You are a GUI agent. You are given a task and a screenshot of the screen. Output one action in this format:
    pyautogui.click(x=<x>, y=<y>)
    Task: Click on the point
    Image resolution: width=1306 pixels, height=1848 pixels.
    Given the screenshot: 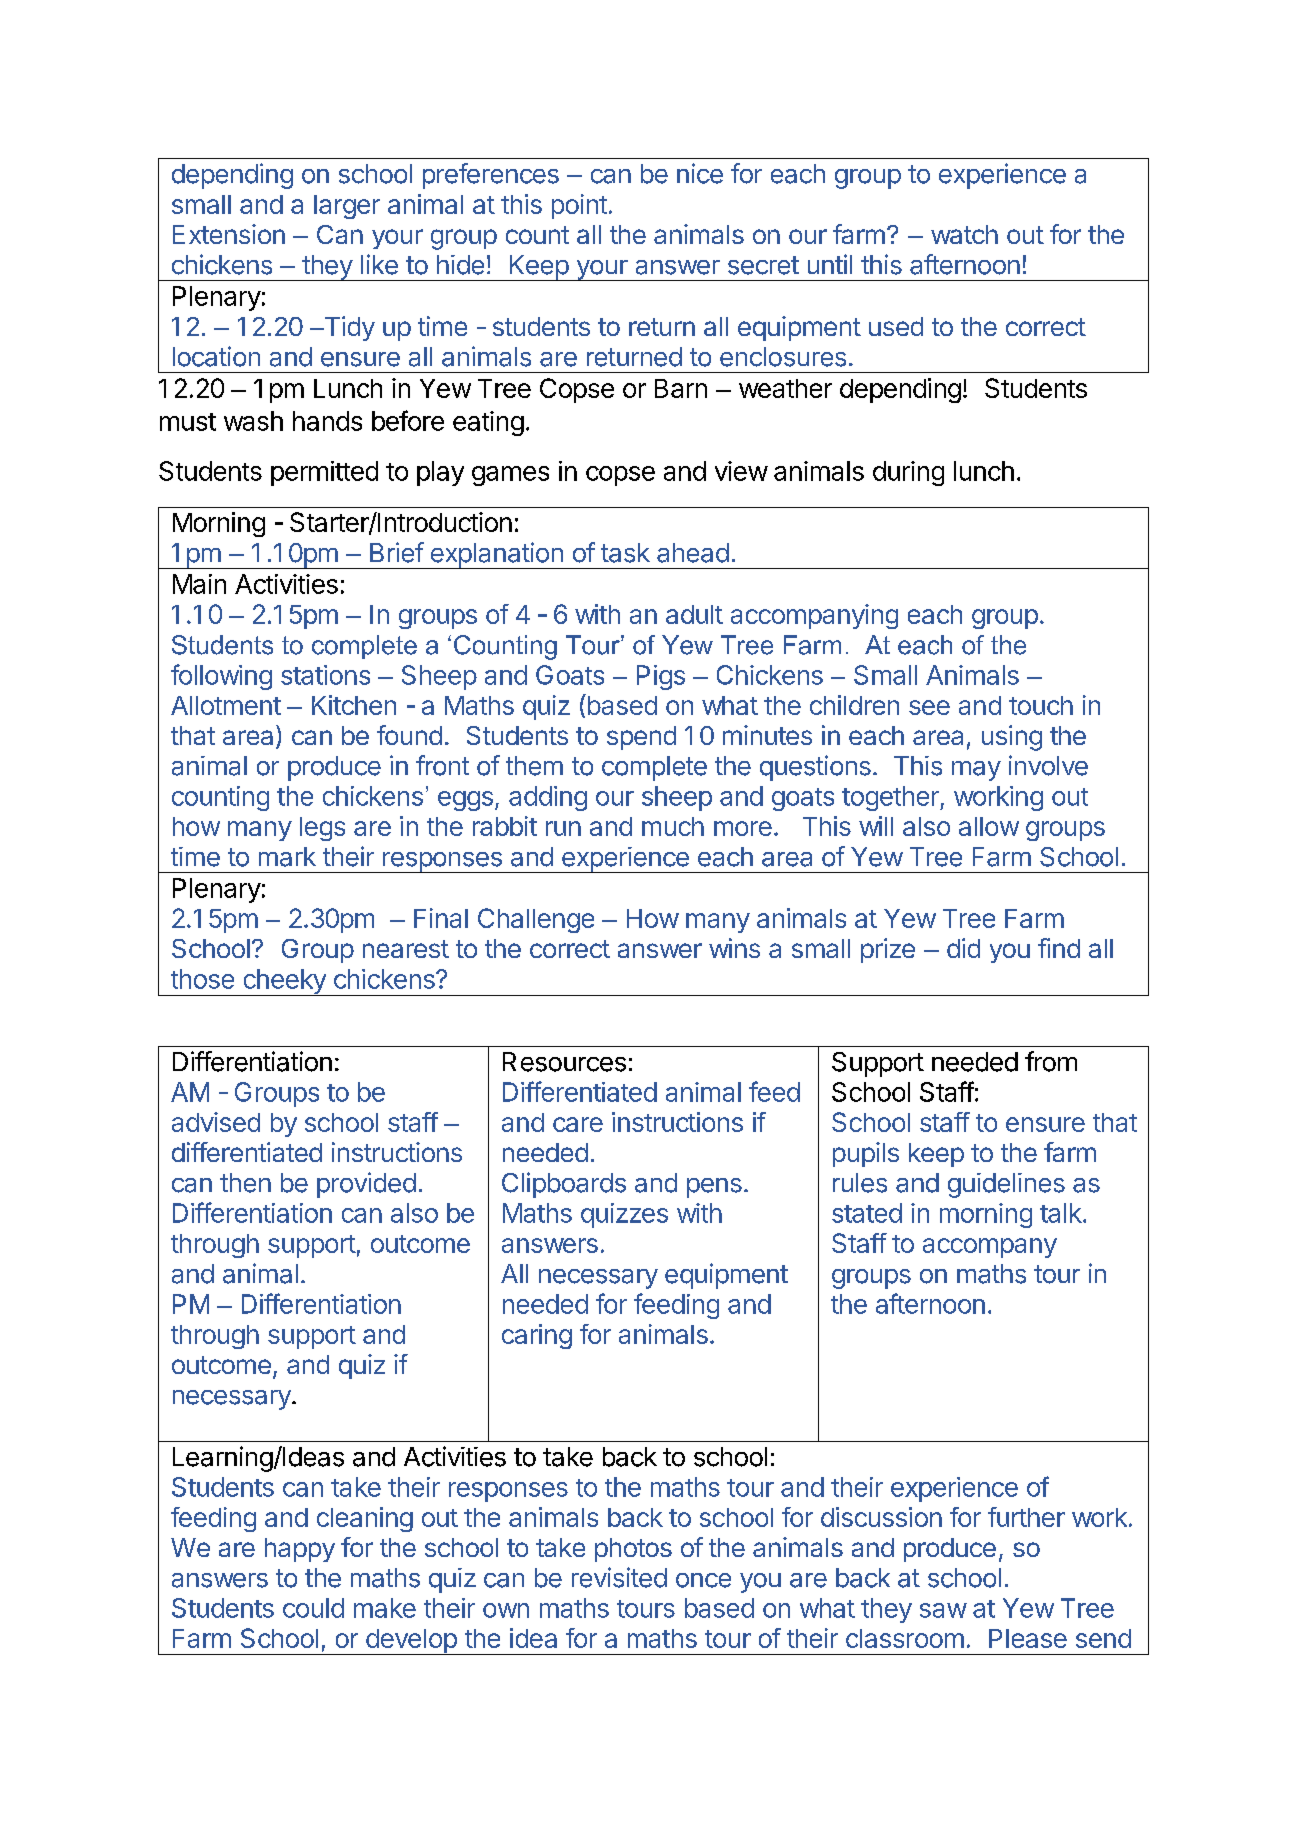 What is the action you would take?
    pyautogui.click(x=579, y=206)
